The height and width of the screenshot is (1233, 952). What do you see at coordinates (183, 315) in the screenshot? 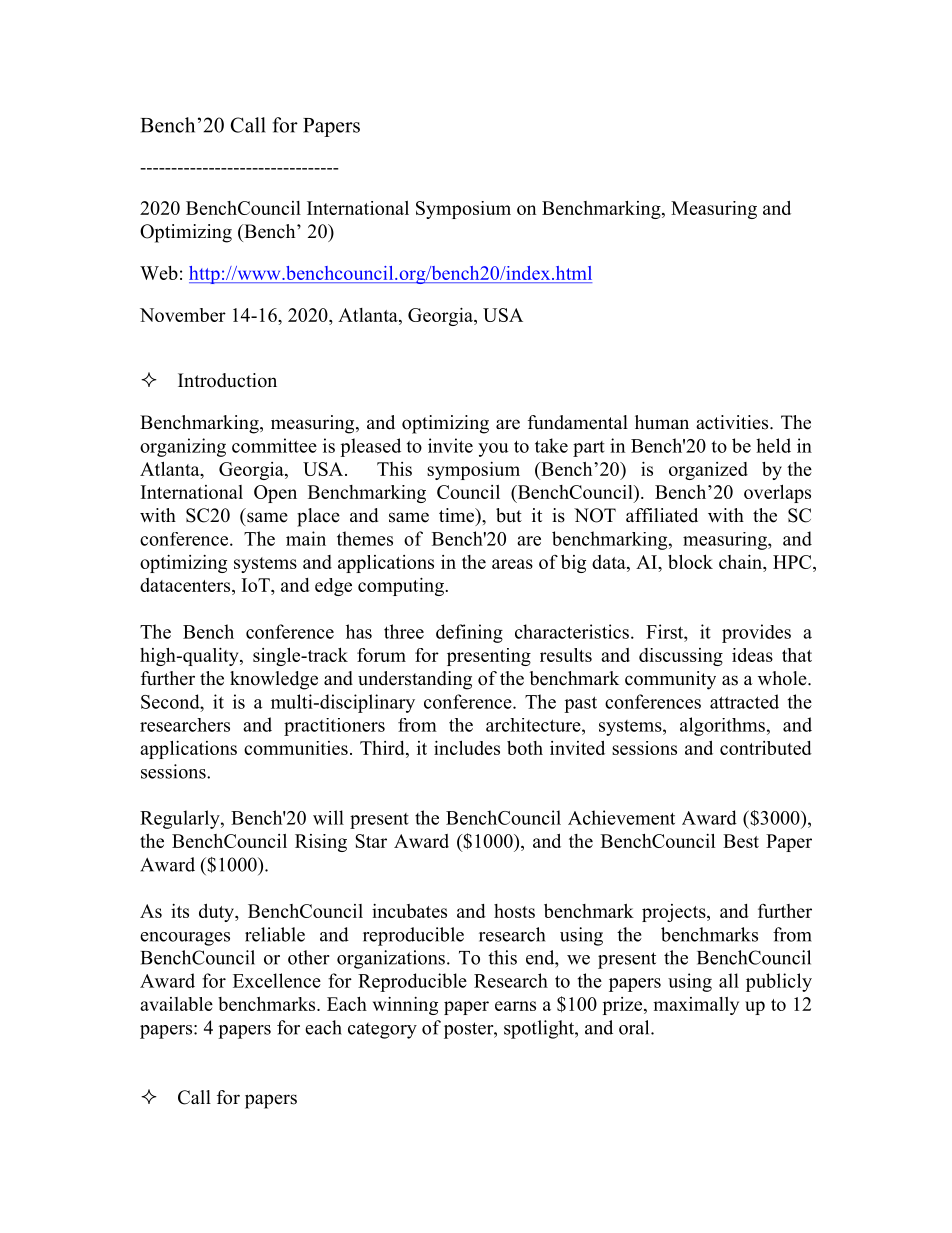
I see `November` at bounding box center [183, 315].
